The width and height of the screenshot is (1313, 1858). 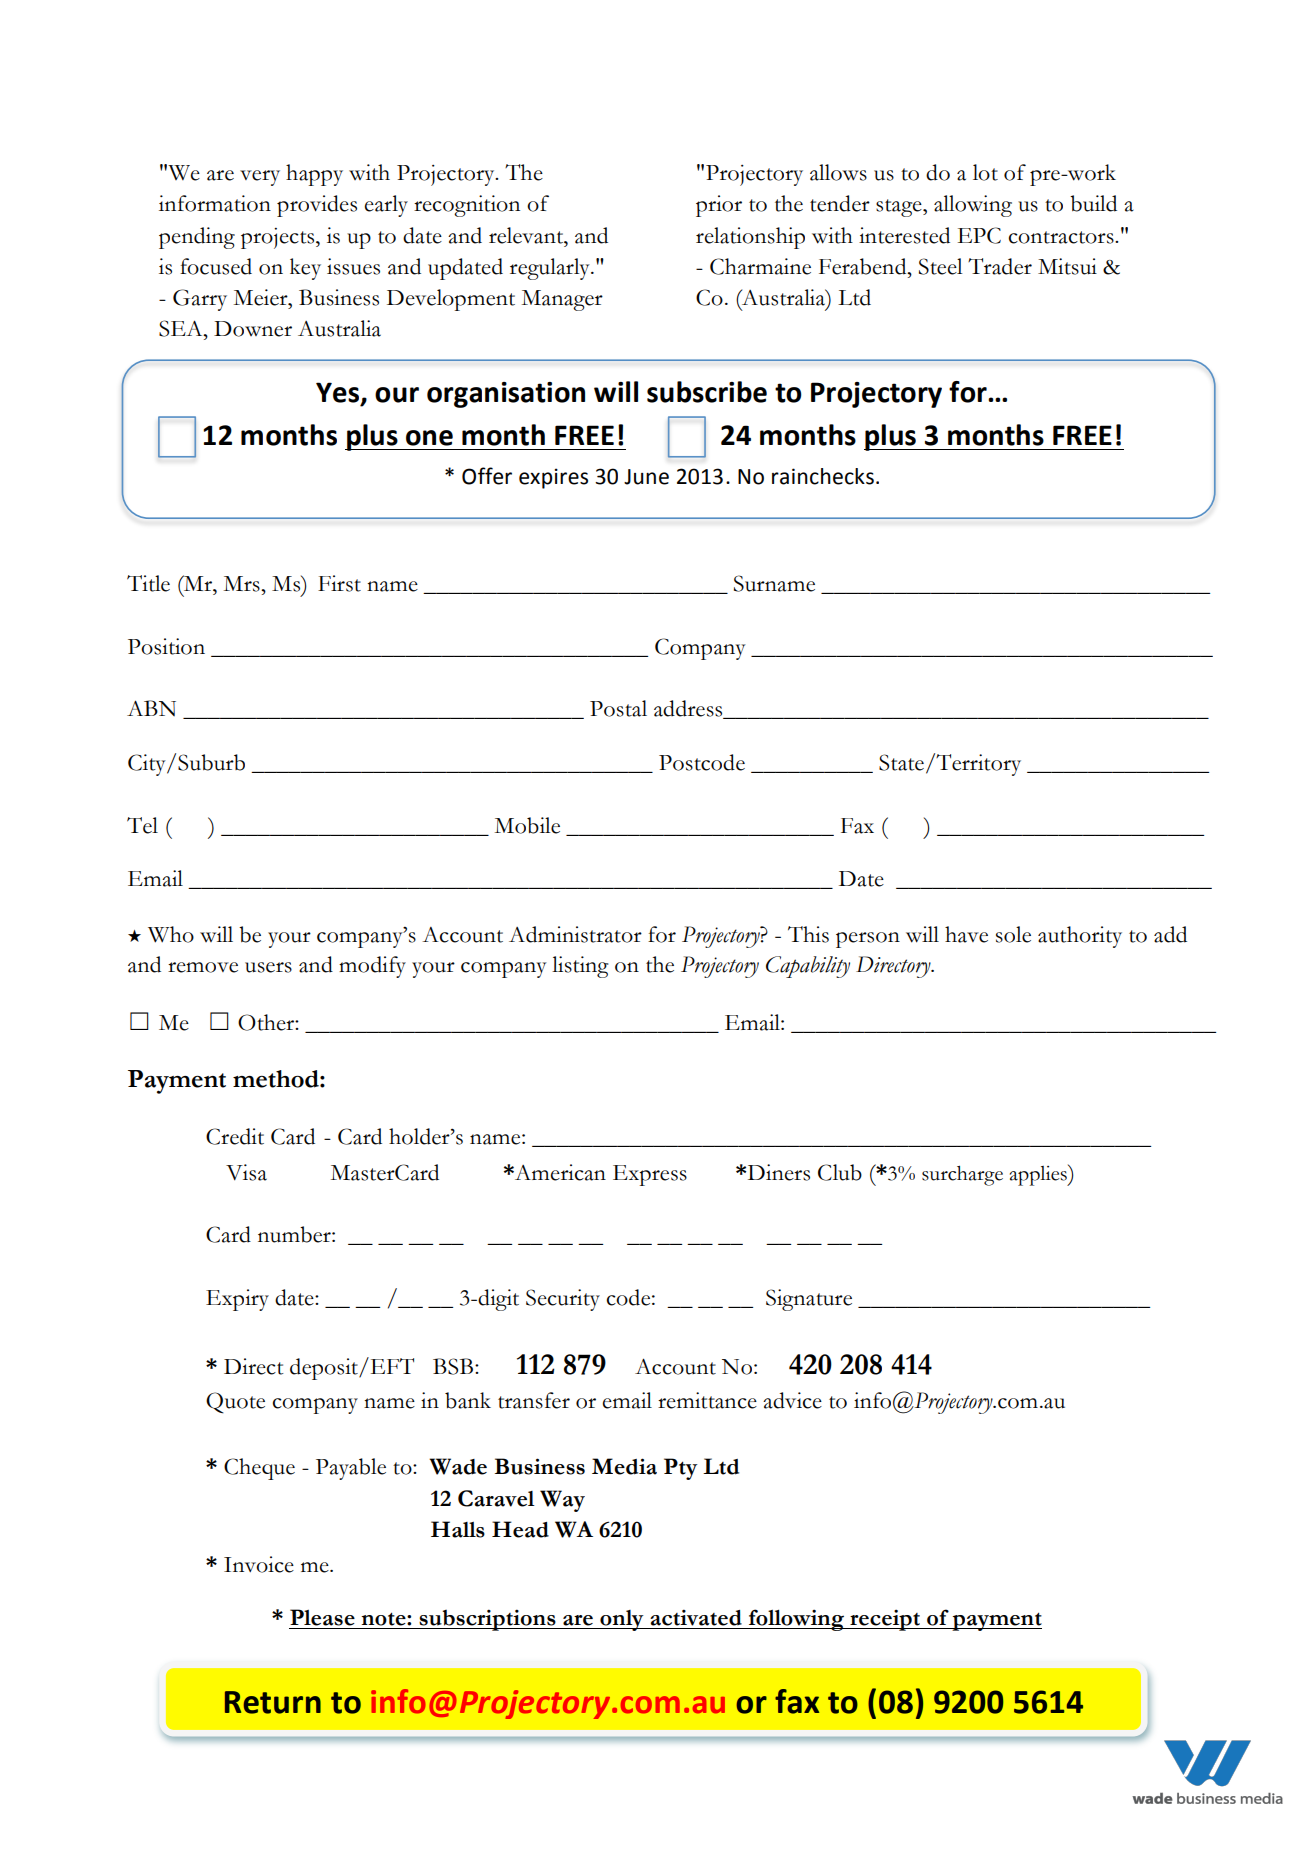 What do you see at coordinates (279, 238) in the screenshot?
I see `projects` at bounding box center [279, 238].
